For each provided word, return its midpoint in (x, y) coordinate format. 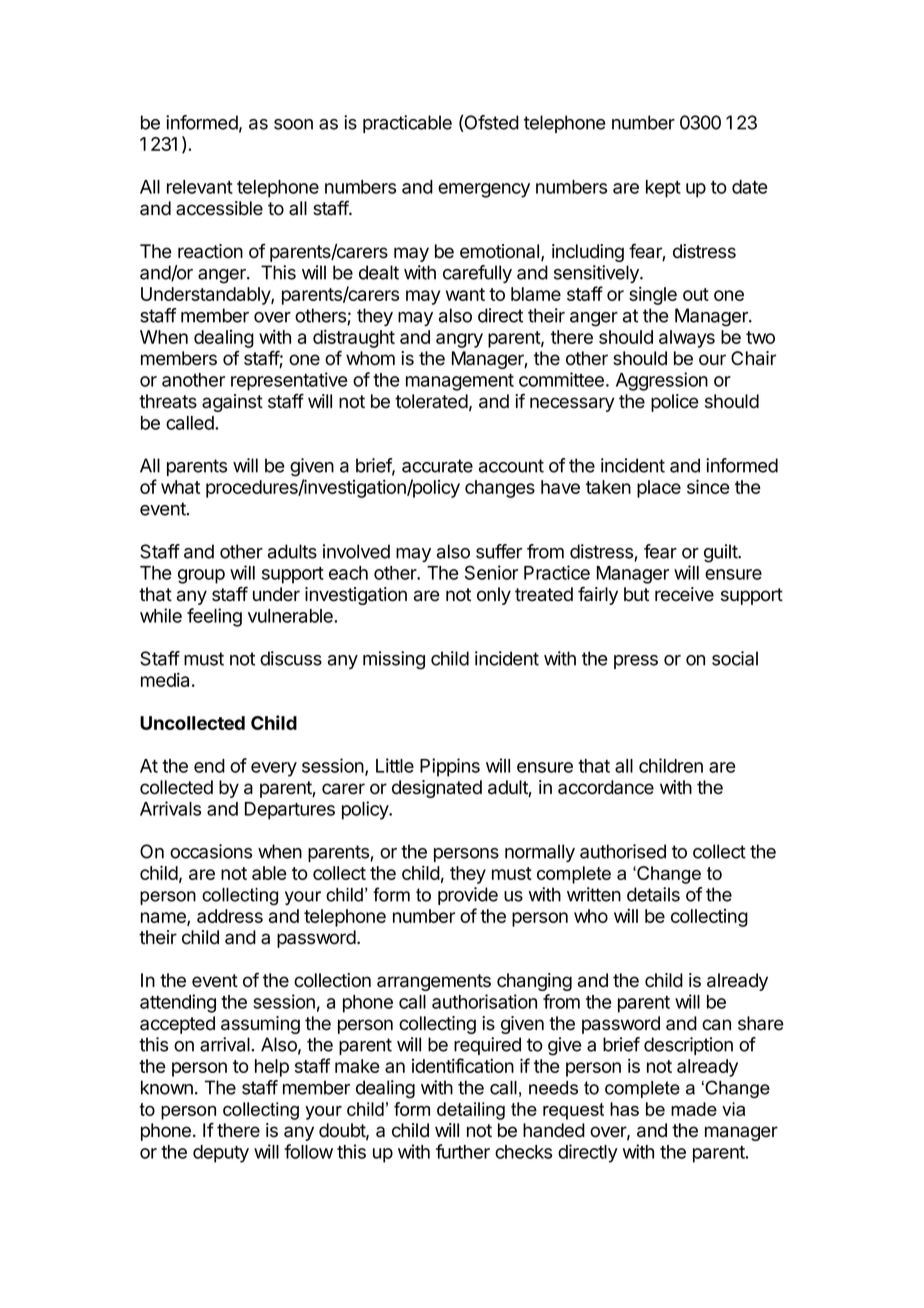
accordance (606, 787)
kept (663, 189)
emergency (484, 190)
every (274, 769)
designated (437, 789)
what (180, 487)
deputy (221, 1154)
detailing (471, 1111)
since (708, 486)
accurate (437, 466)
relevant (200, 187)
